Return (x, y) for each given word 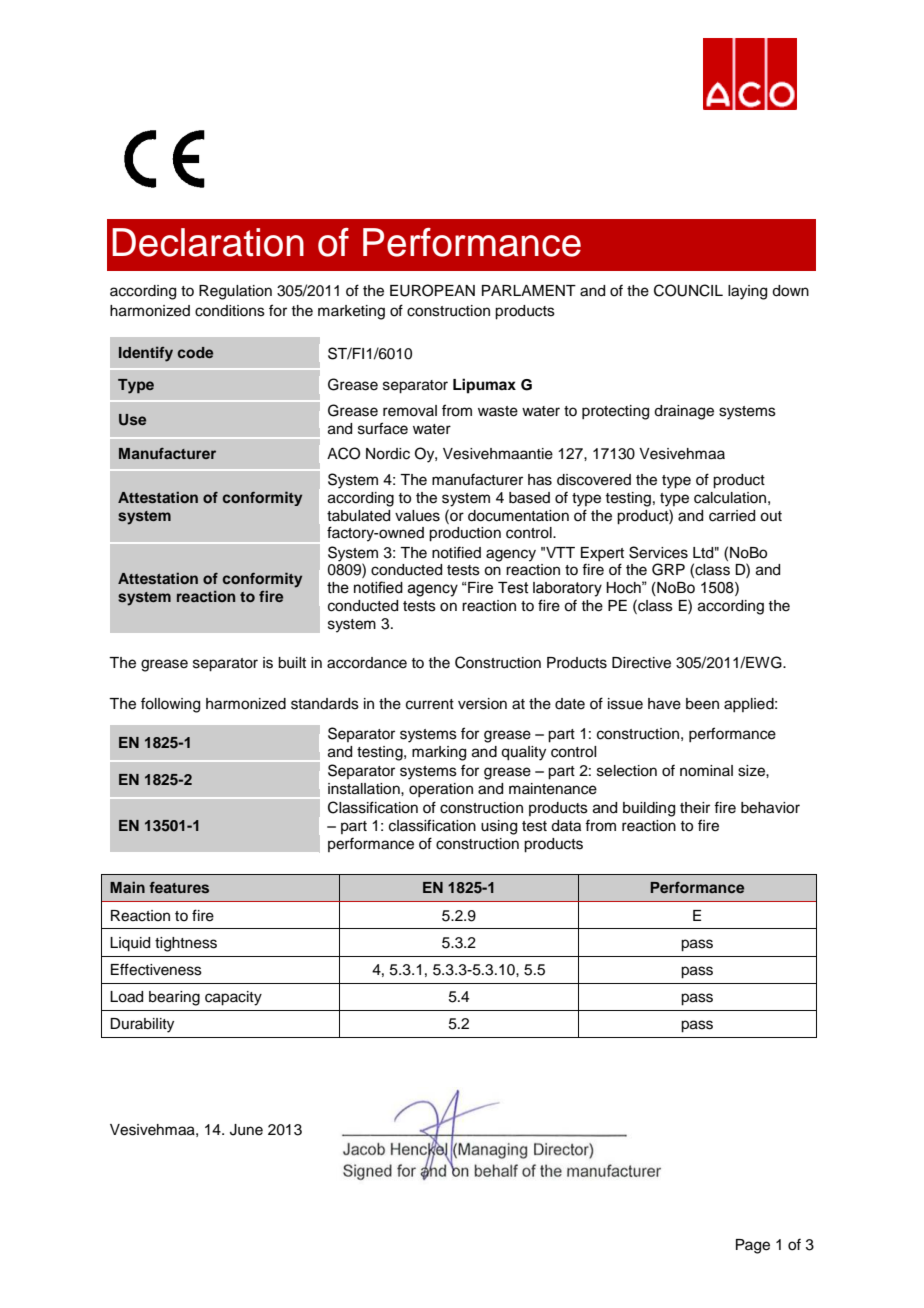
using (499, 827)
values (417, 516)
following (170, 705)
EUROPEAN (432, 290)
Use (132, 420)
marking (439, 753)
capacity (233, 998)
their (695, 808)
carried (732, 516)
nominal (706, 771)
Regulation (235, 292)
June (246, 1130)
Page (753, 1246)
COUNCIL (688, 290)
